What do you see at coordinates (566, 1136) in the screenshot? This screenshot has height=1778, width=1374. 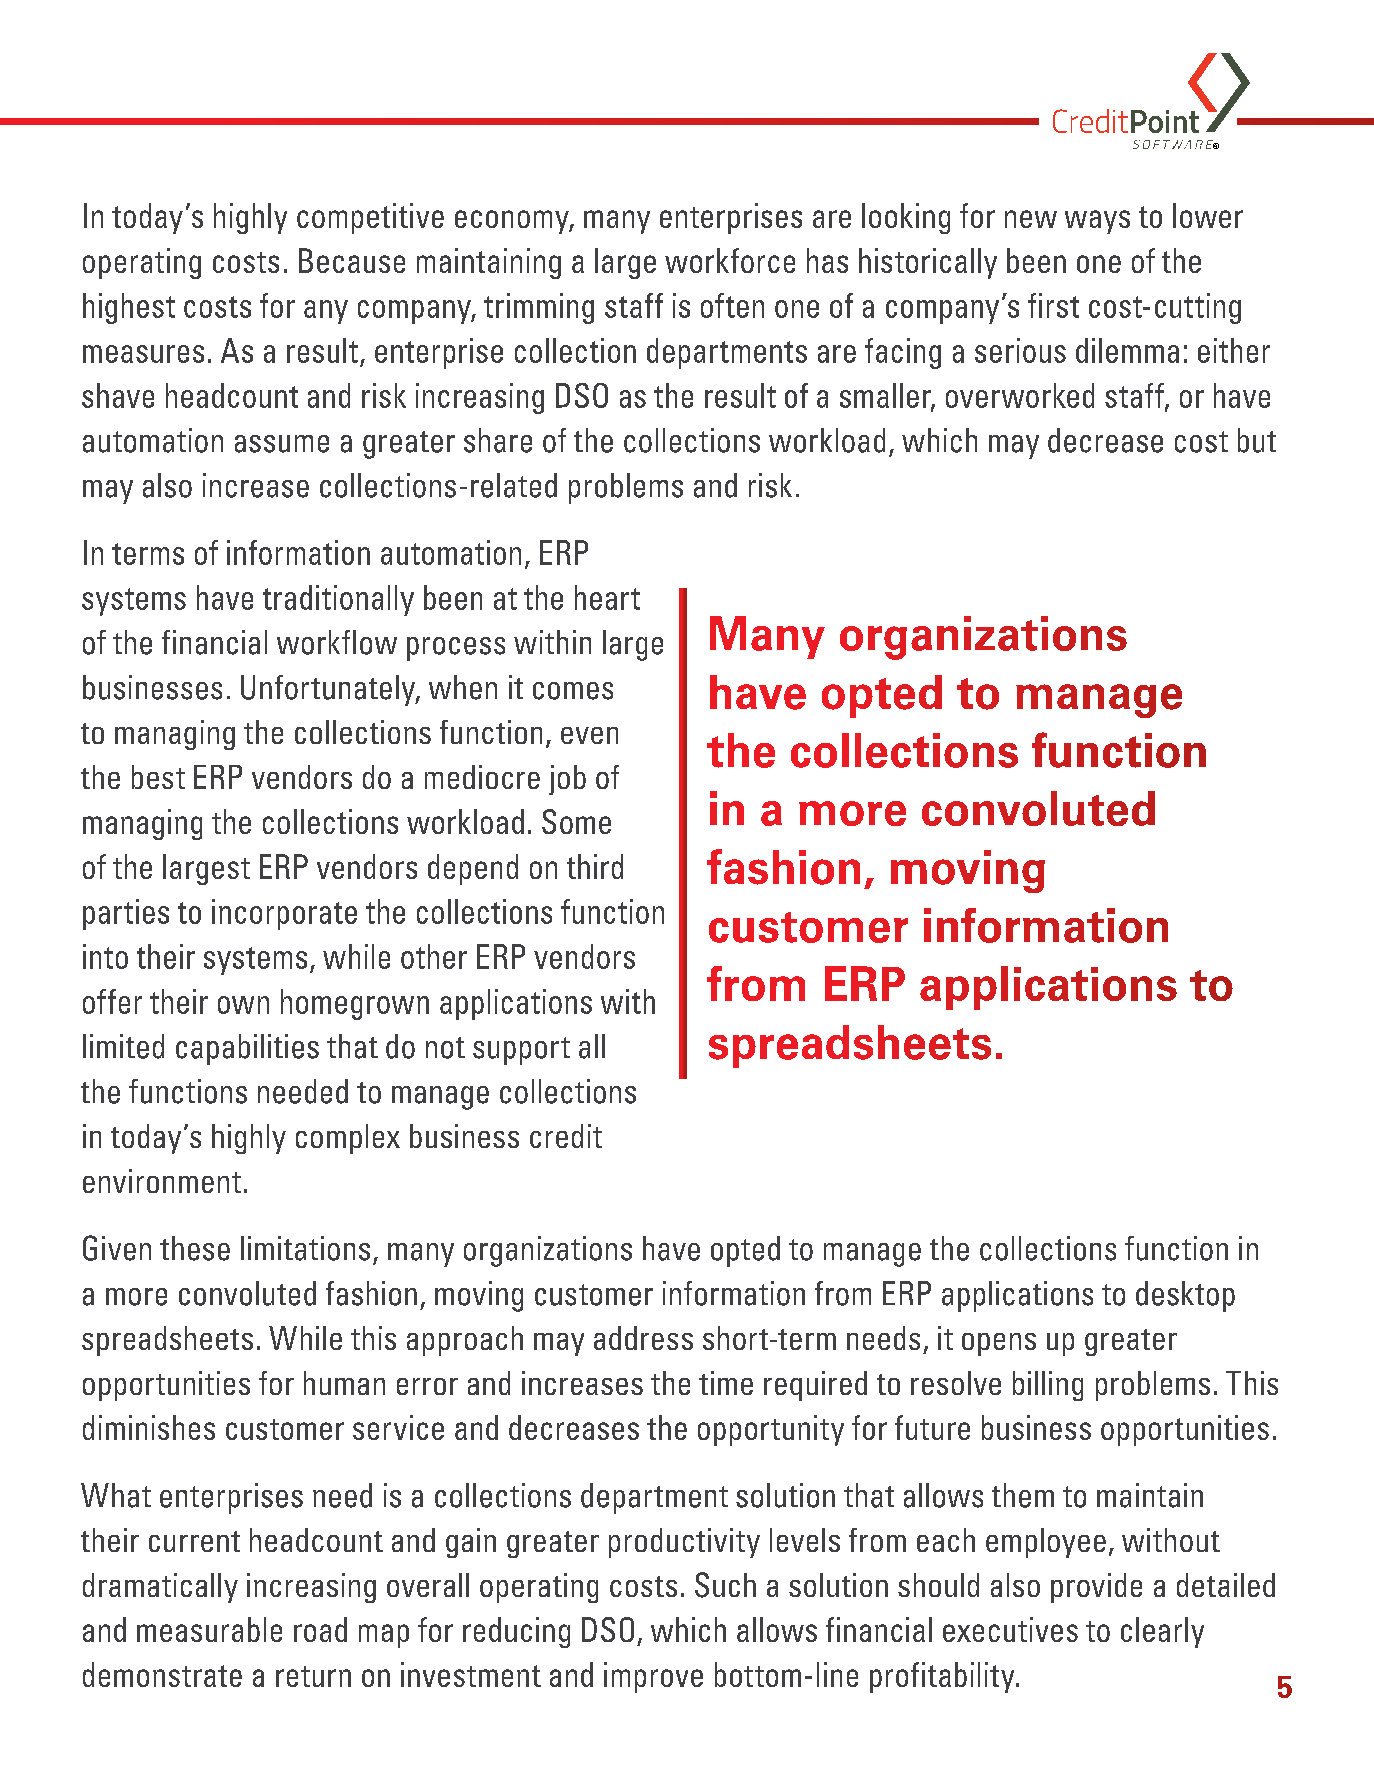 I see `credit` at bounding box center [566, 1136].
